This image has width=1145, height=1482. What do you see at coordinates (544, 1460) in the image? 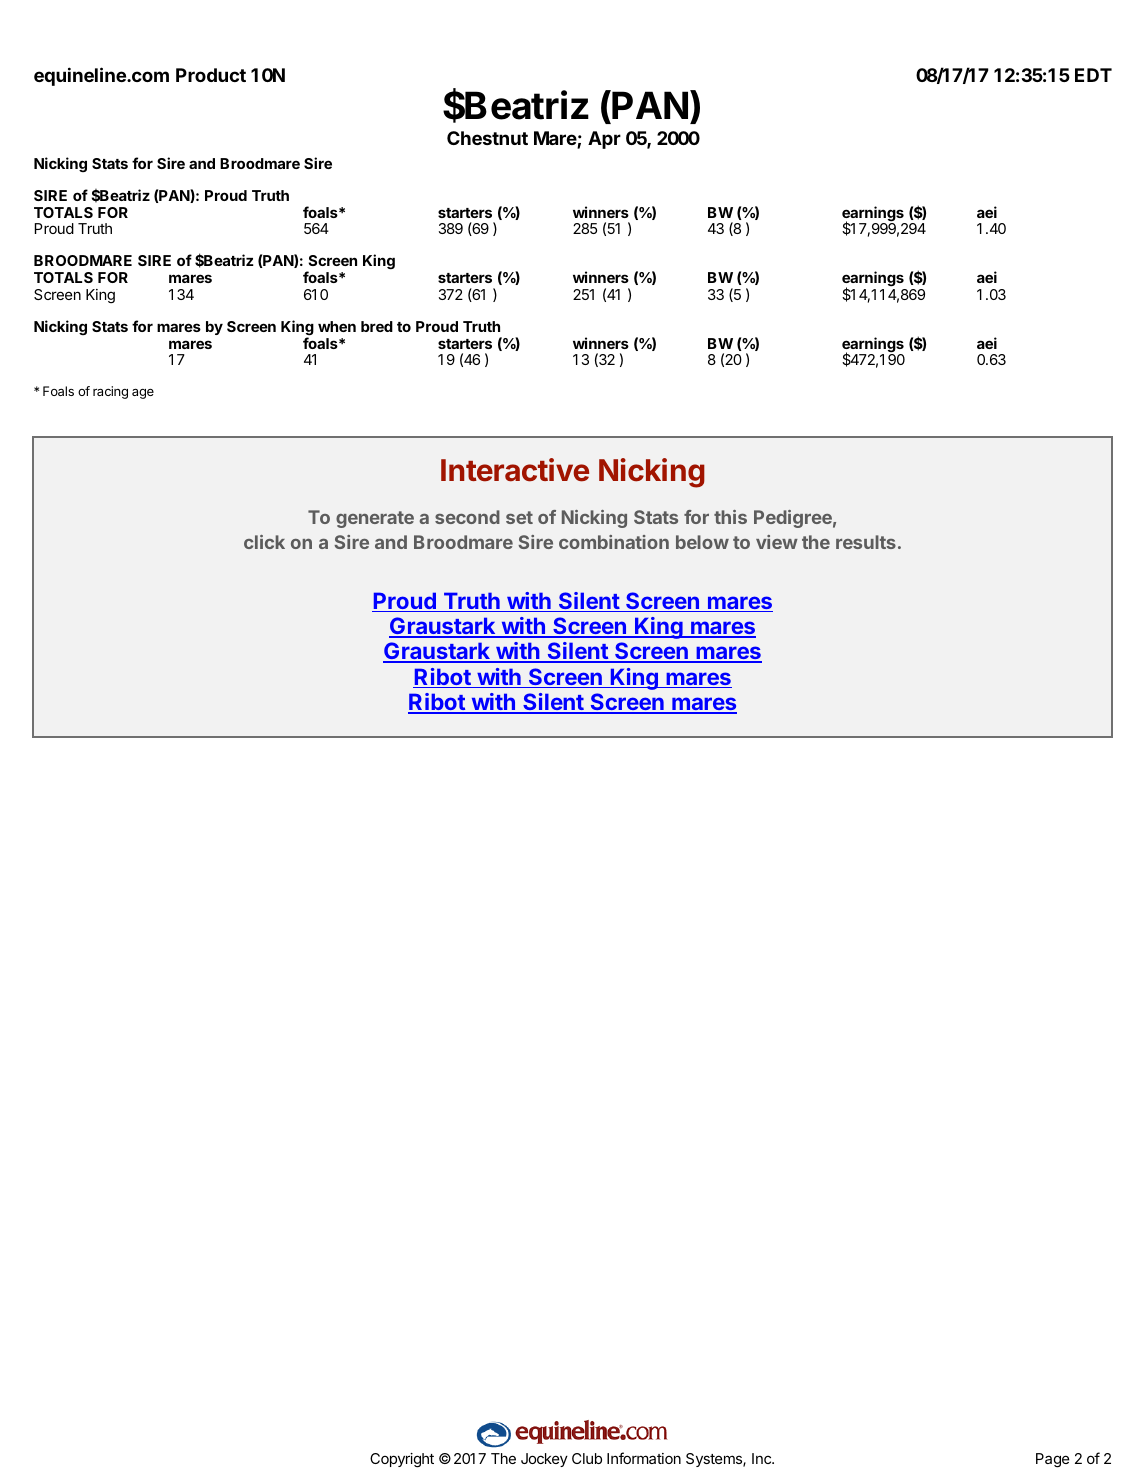
I see `Jockey` at bounding box center [544, 1460].
